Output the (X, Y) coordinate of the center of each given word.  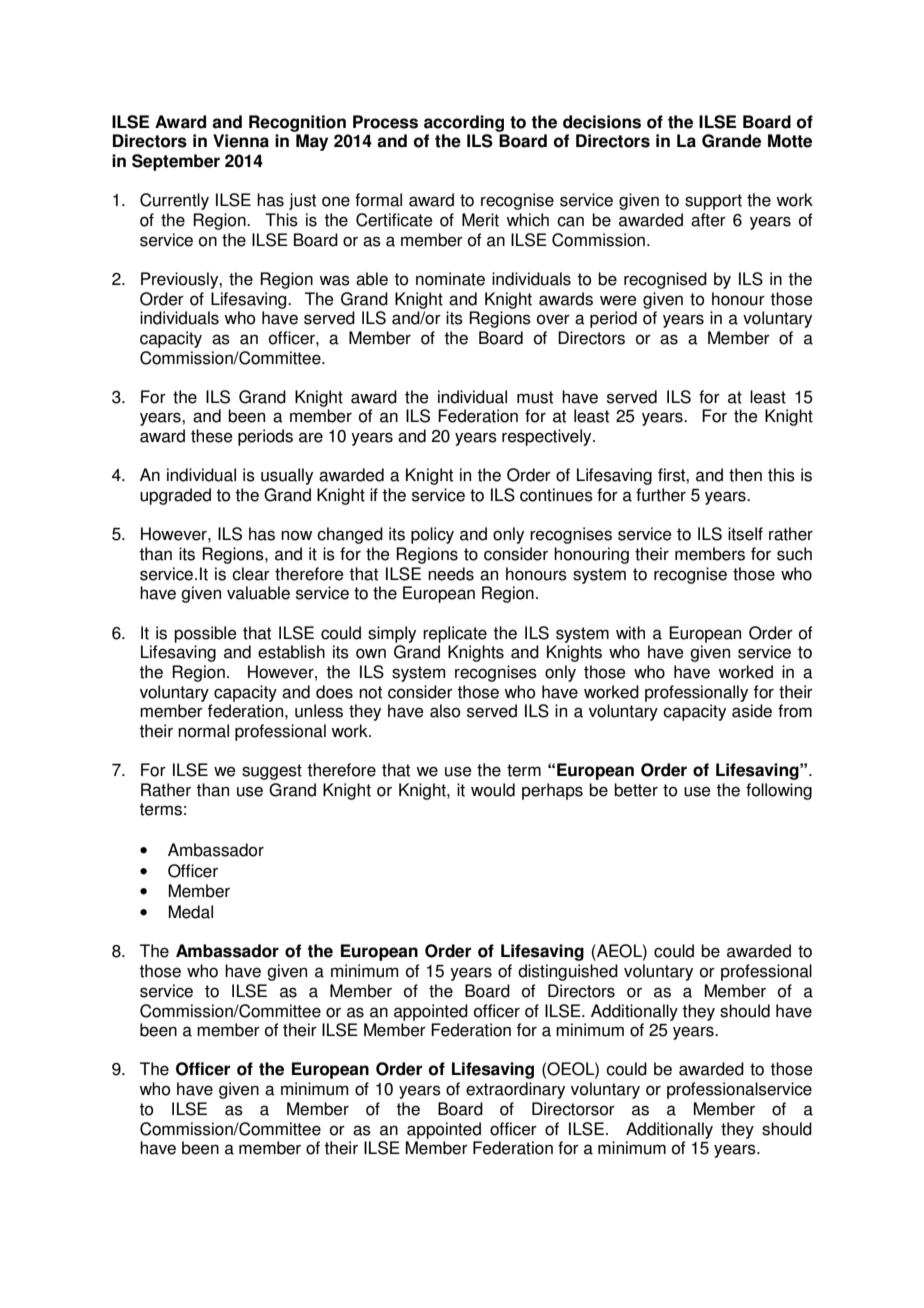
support (713, 202)
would (493, 790)
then (745, 475)
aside (752, 711)
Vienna (241, 141)
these (212, 436)
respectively (548, 437)
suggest (272, 772)
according (464, 123)
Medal (191, 912)
